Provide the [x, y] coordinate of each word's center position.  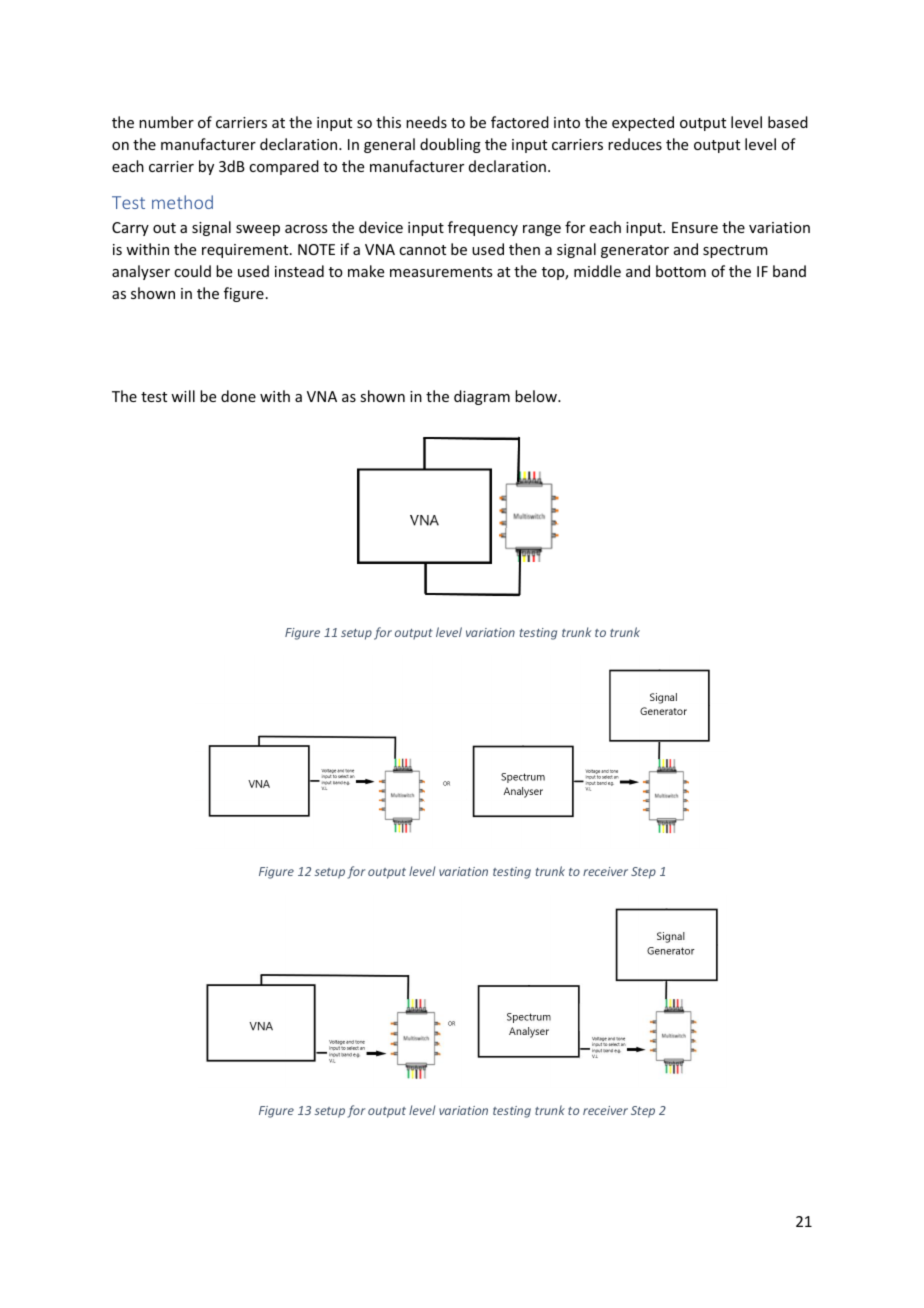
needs [426, 122]
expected [643, 123]
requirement [246, 251]
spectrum [735, 251]
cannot [422, 250]
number [166, 122]
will [183, 396]
